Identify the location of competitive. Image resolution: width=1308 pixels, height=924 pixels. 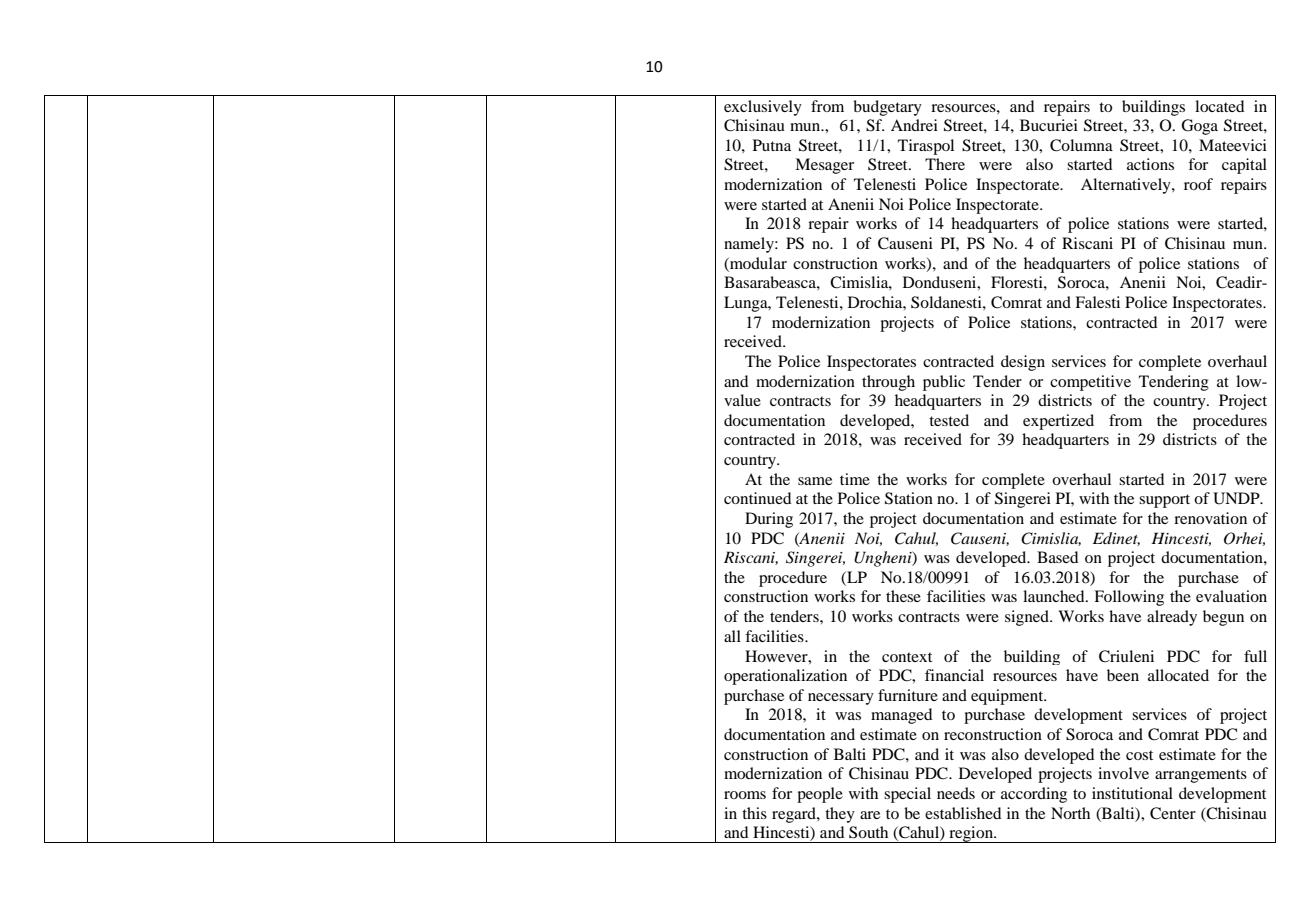
(1090, 383).
